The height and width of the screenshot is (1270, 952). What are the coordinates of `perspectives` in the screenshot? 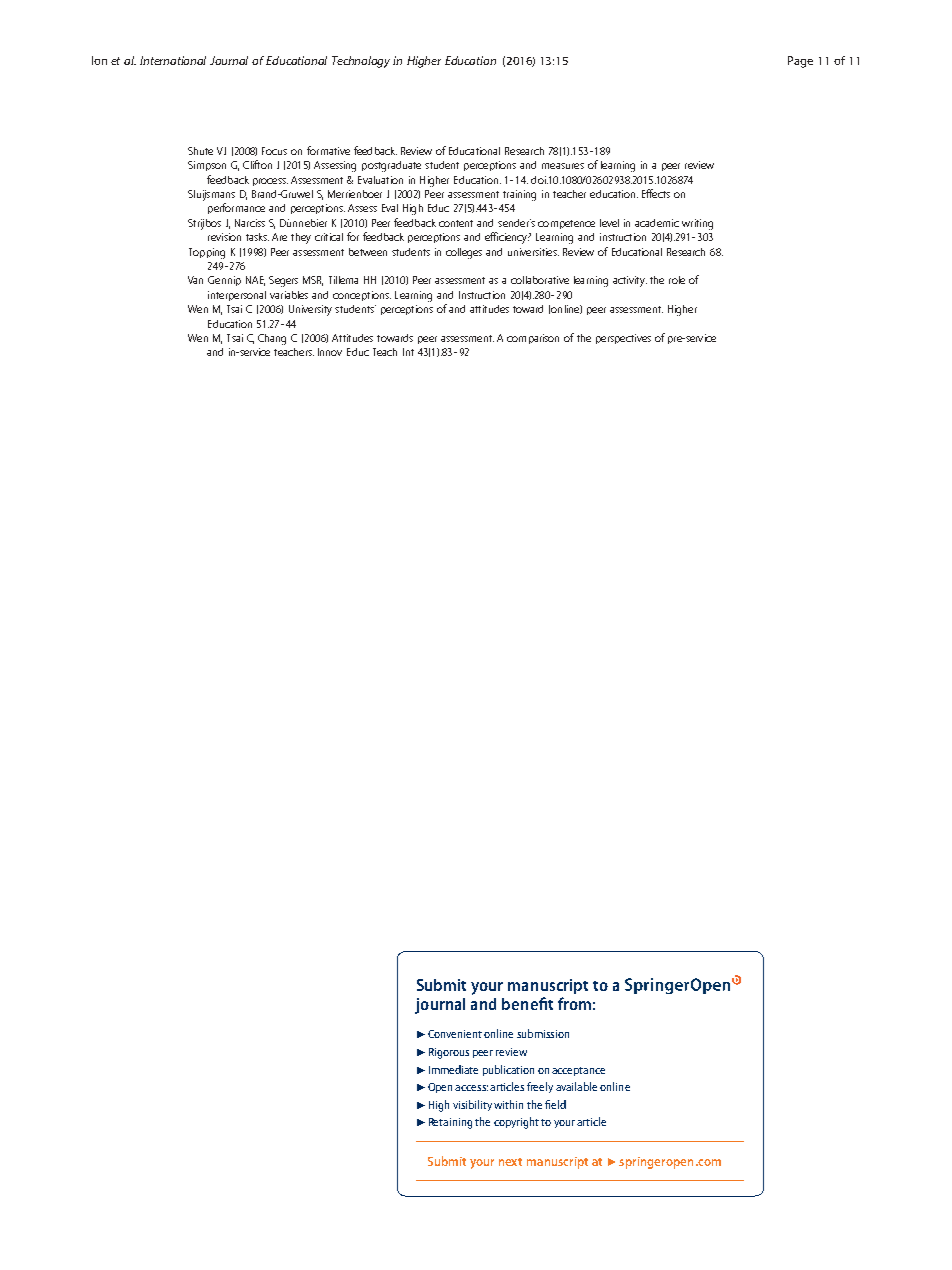 It's located at (623, 339).
